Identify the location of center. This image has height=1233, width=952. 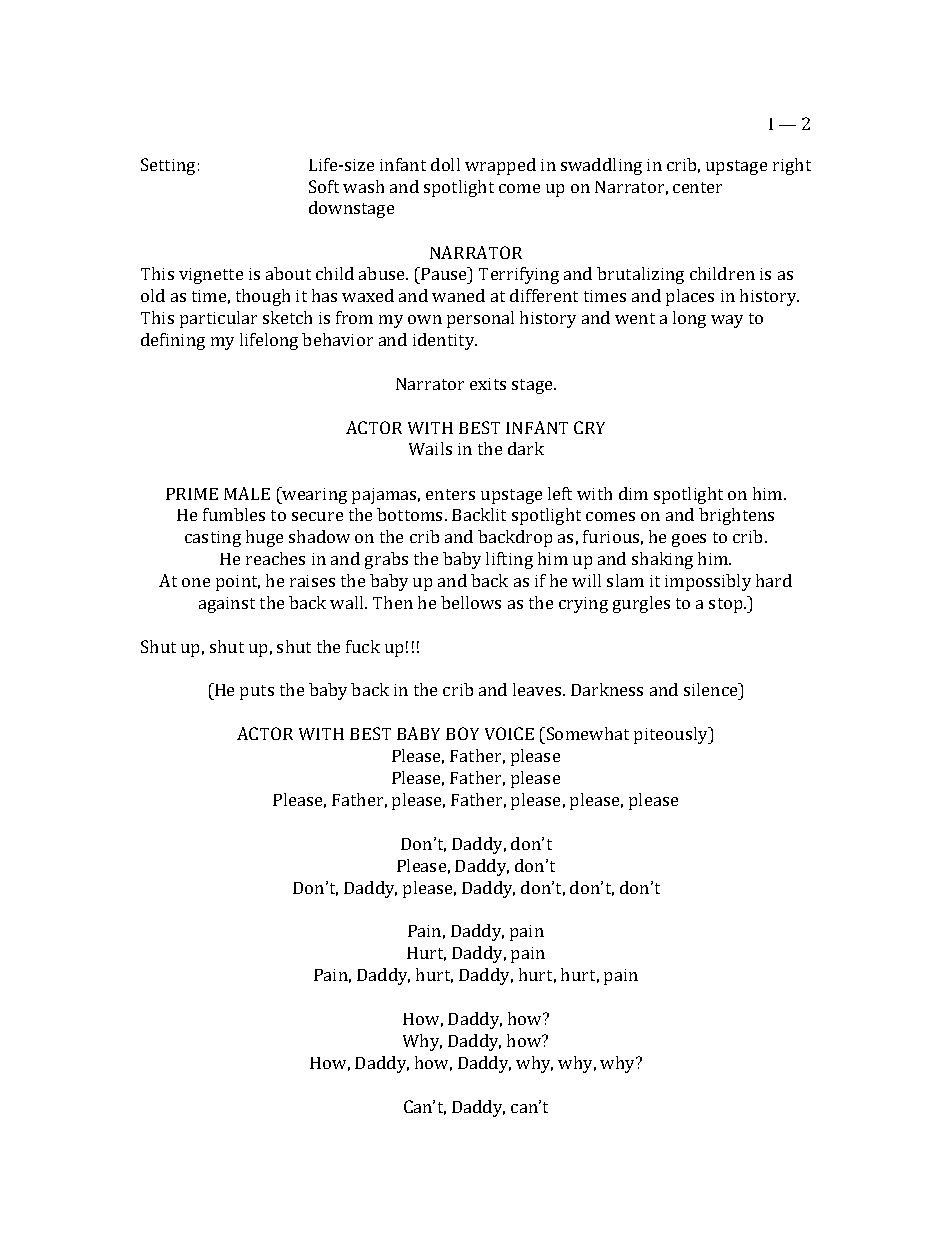
(697, 187).
